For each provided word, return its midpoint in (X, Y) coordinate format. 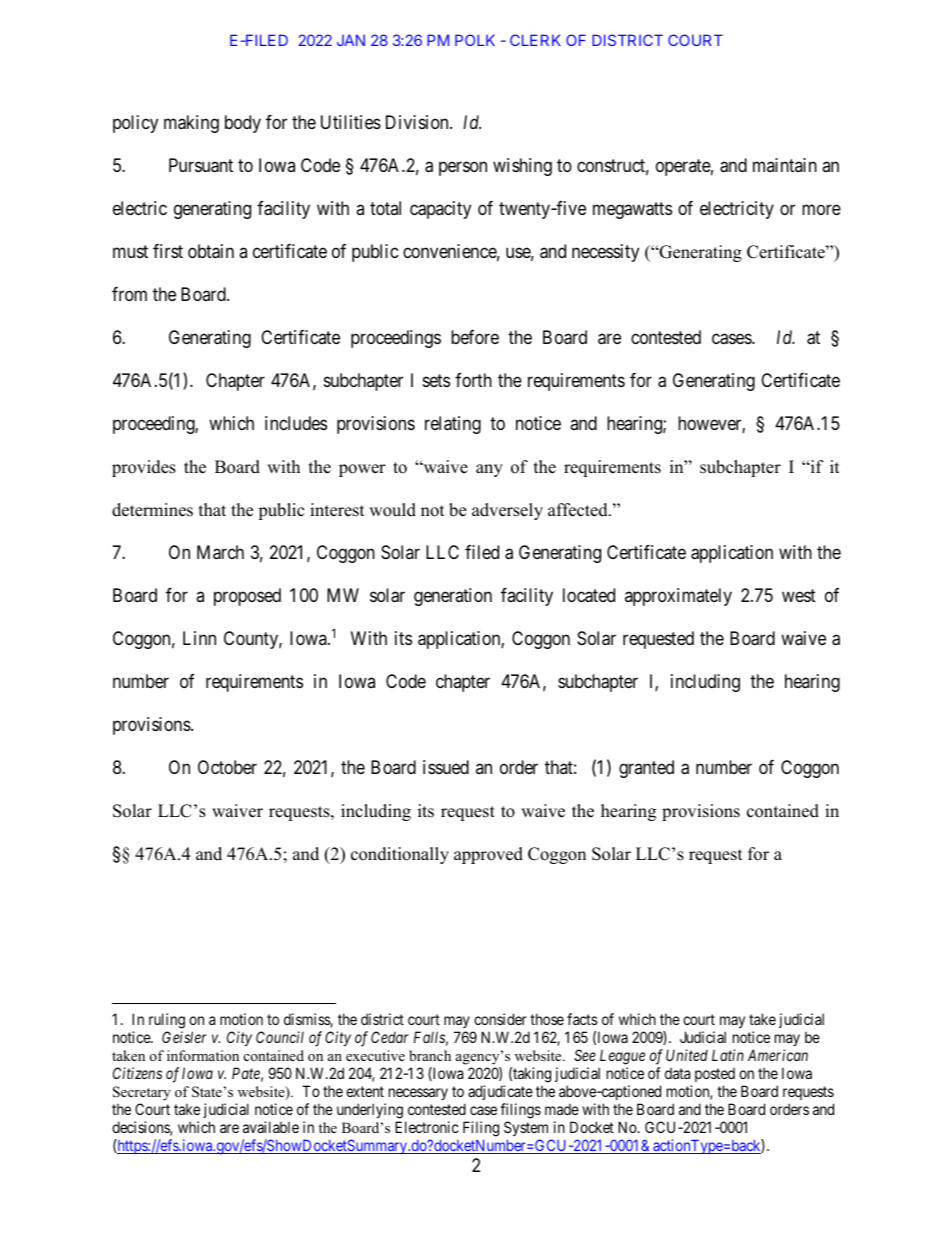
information (203, 1055)
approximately (678, 597)
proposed (247, 597)
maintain (785, 165)
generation (453, 597)
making (191, 124)
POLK (475, 40)
